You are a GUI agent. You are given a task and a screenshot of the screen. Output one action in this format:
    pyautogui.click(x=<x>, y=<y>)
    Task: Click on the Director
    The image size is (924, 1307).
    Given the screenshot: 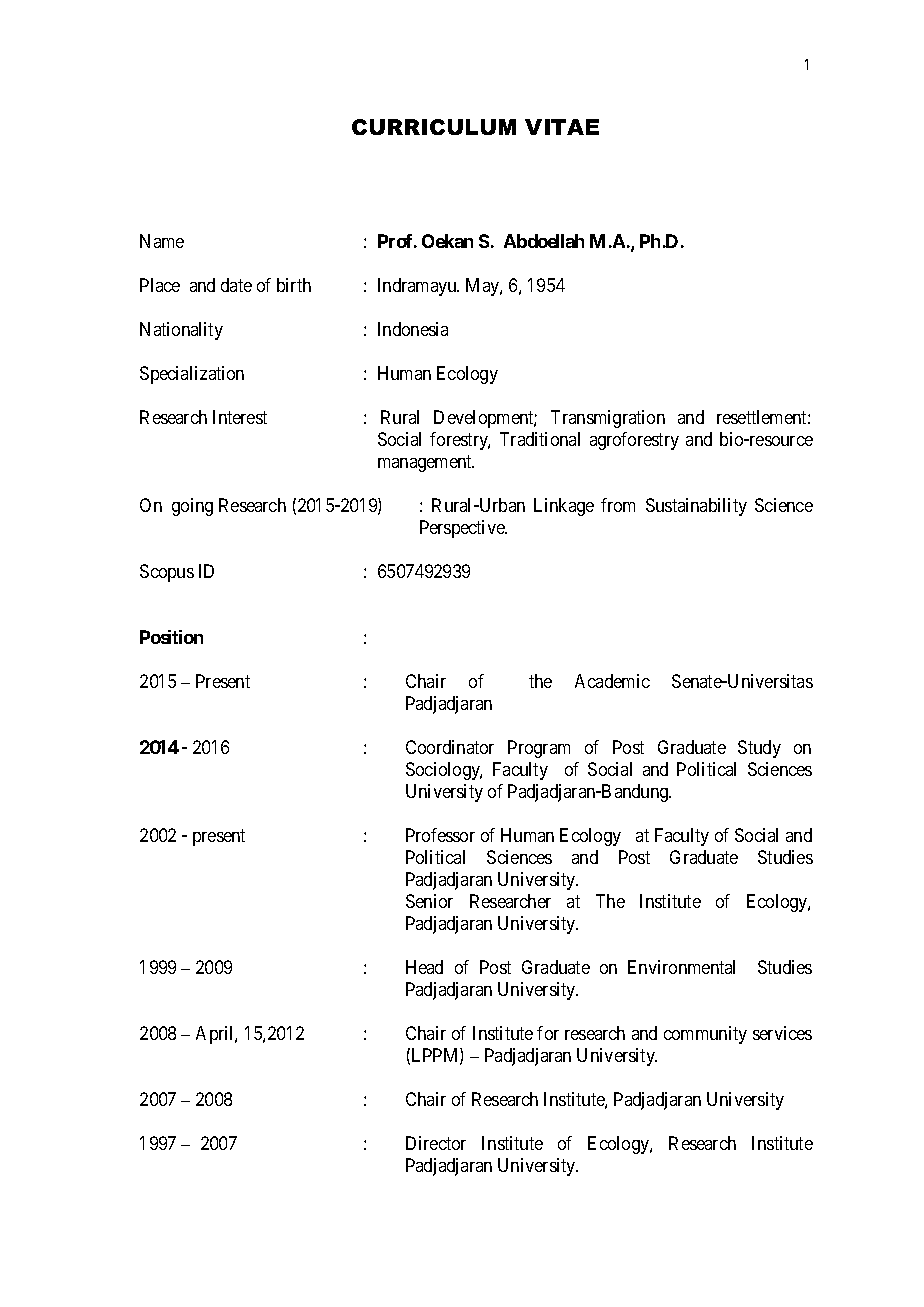 What is the action you would take?
    pyautogui.click(x=436, y=1143)
